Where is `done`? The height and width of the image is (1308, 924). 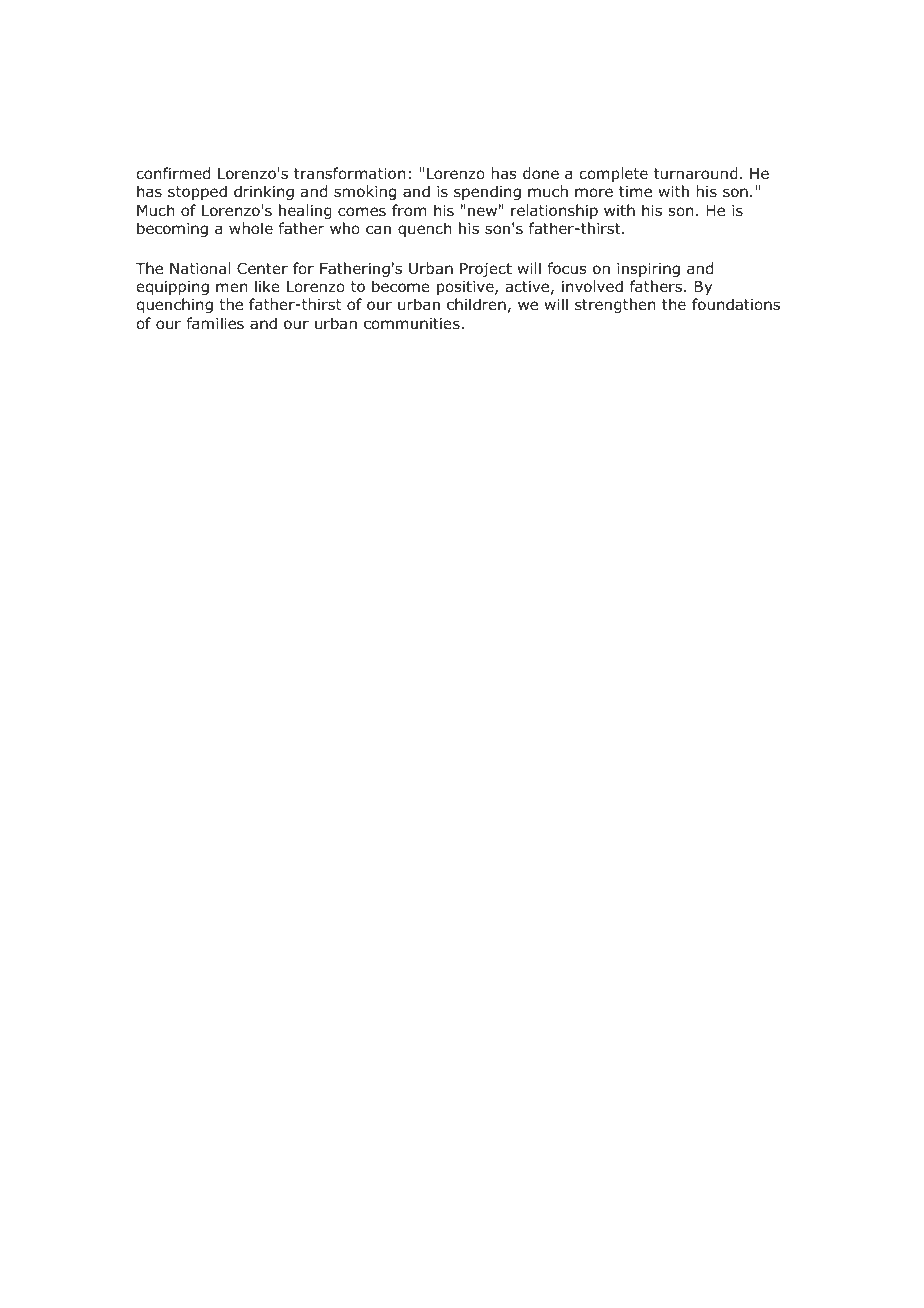
done is located at coordinates (541, 173).
